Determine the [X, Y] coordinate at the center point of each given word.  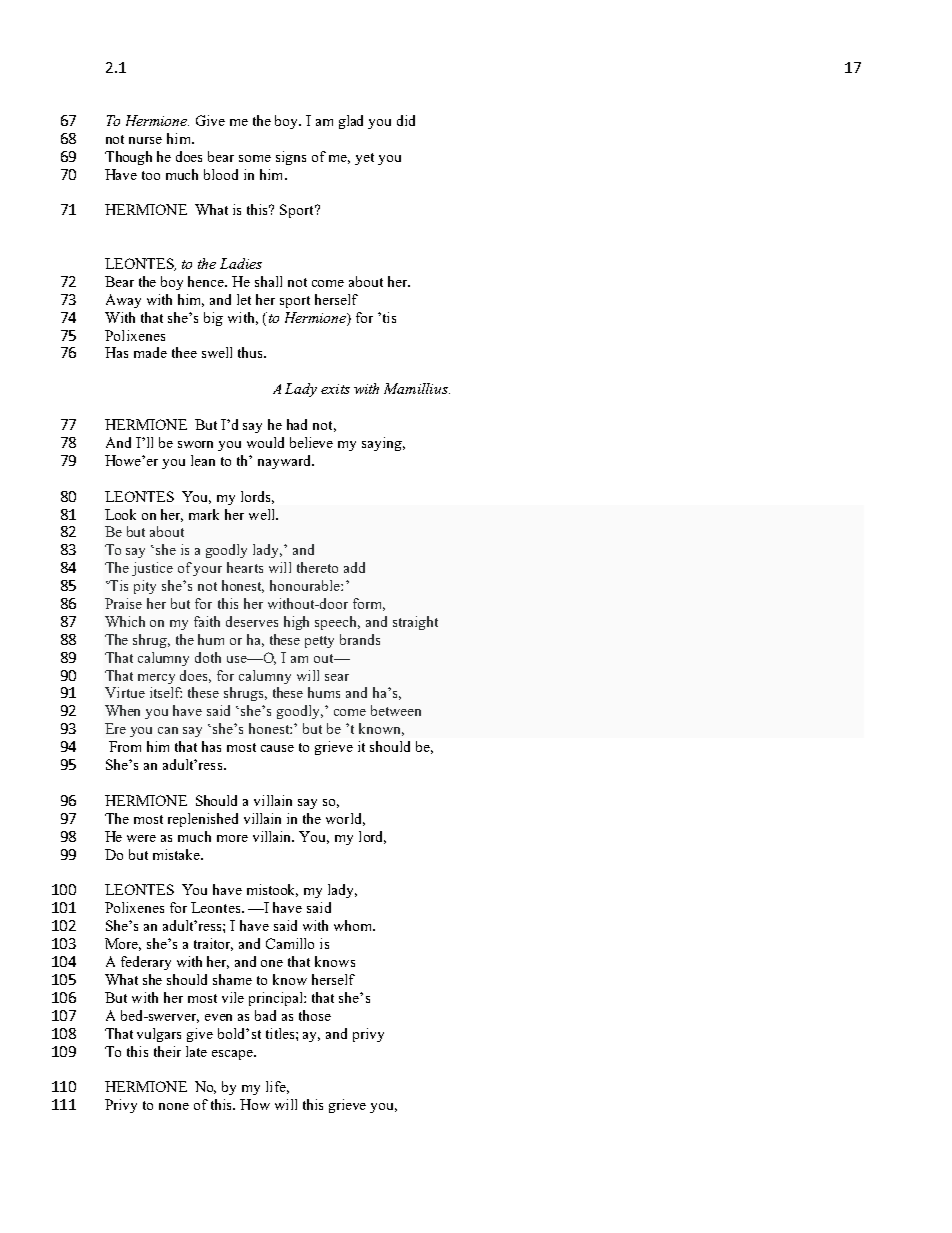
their [167, 1051]
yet [364, 159]
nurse [145, 140]
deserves [252, 621]
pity [145, 587]
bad [265, 1015]
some [255, 158]
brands [360, 639]
